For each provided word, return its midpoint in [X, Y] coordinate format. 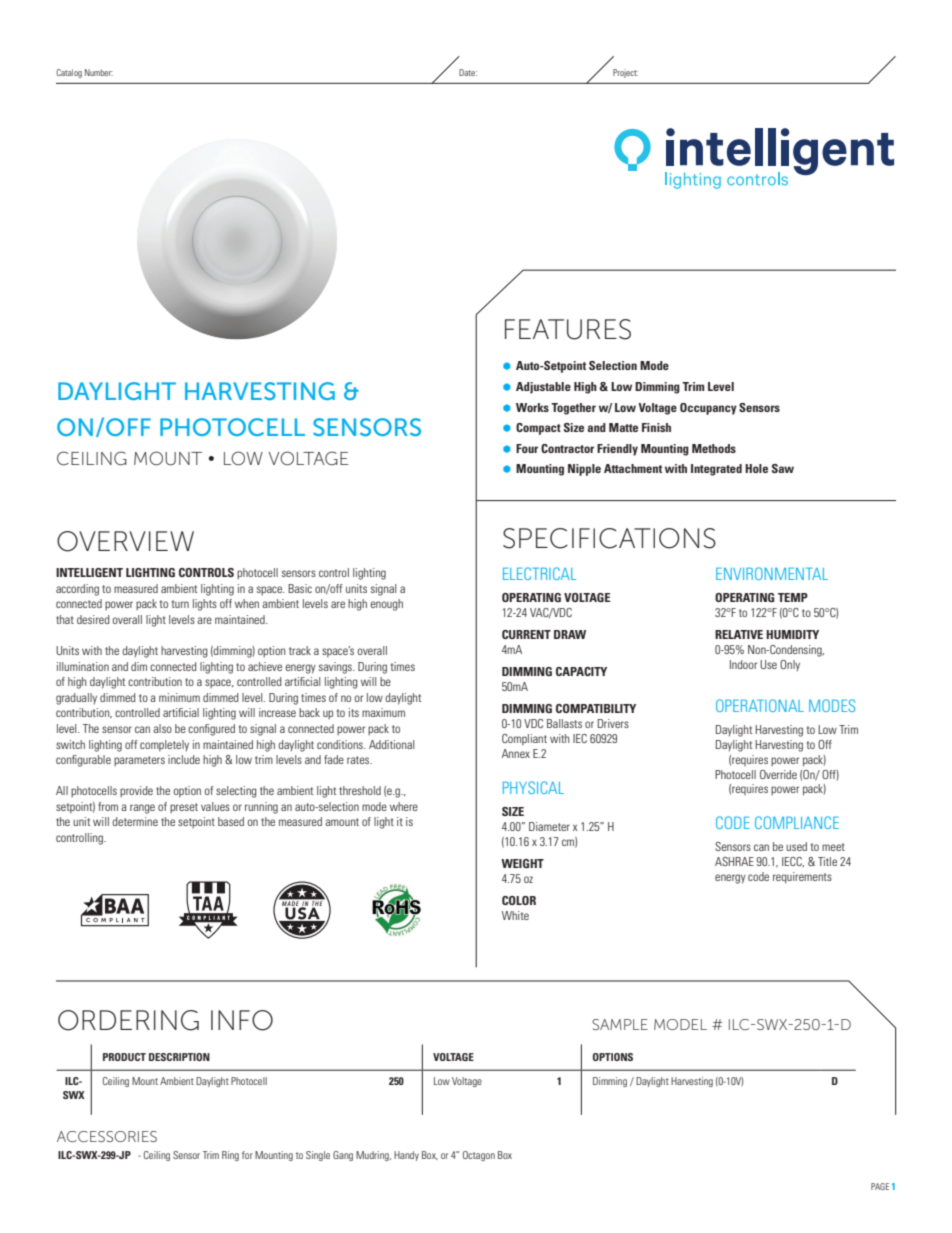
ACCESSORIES [107, 1136]
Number [99, 72]
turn [180, 604]
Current [526, 634]
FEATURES [568, 329]
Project [625, 73]
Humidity [792, 634]
